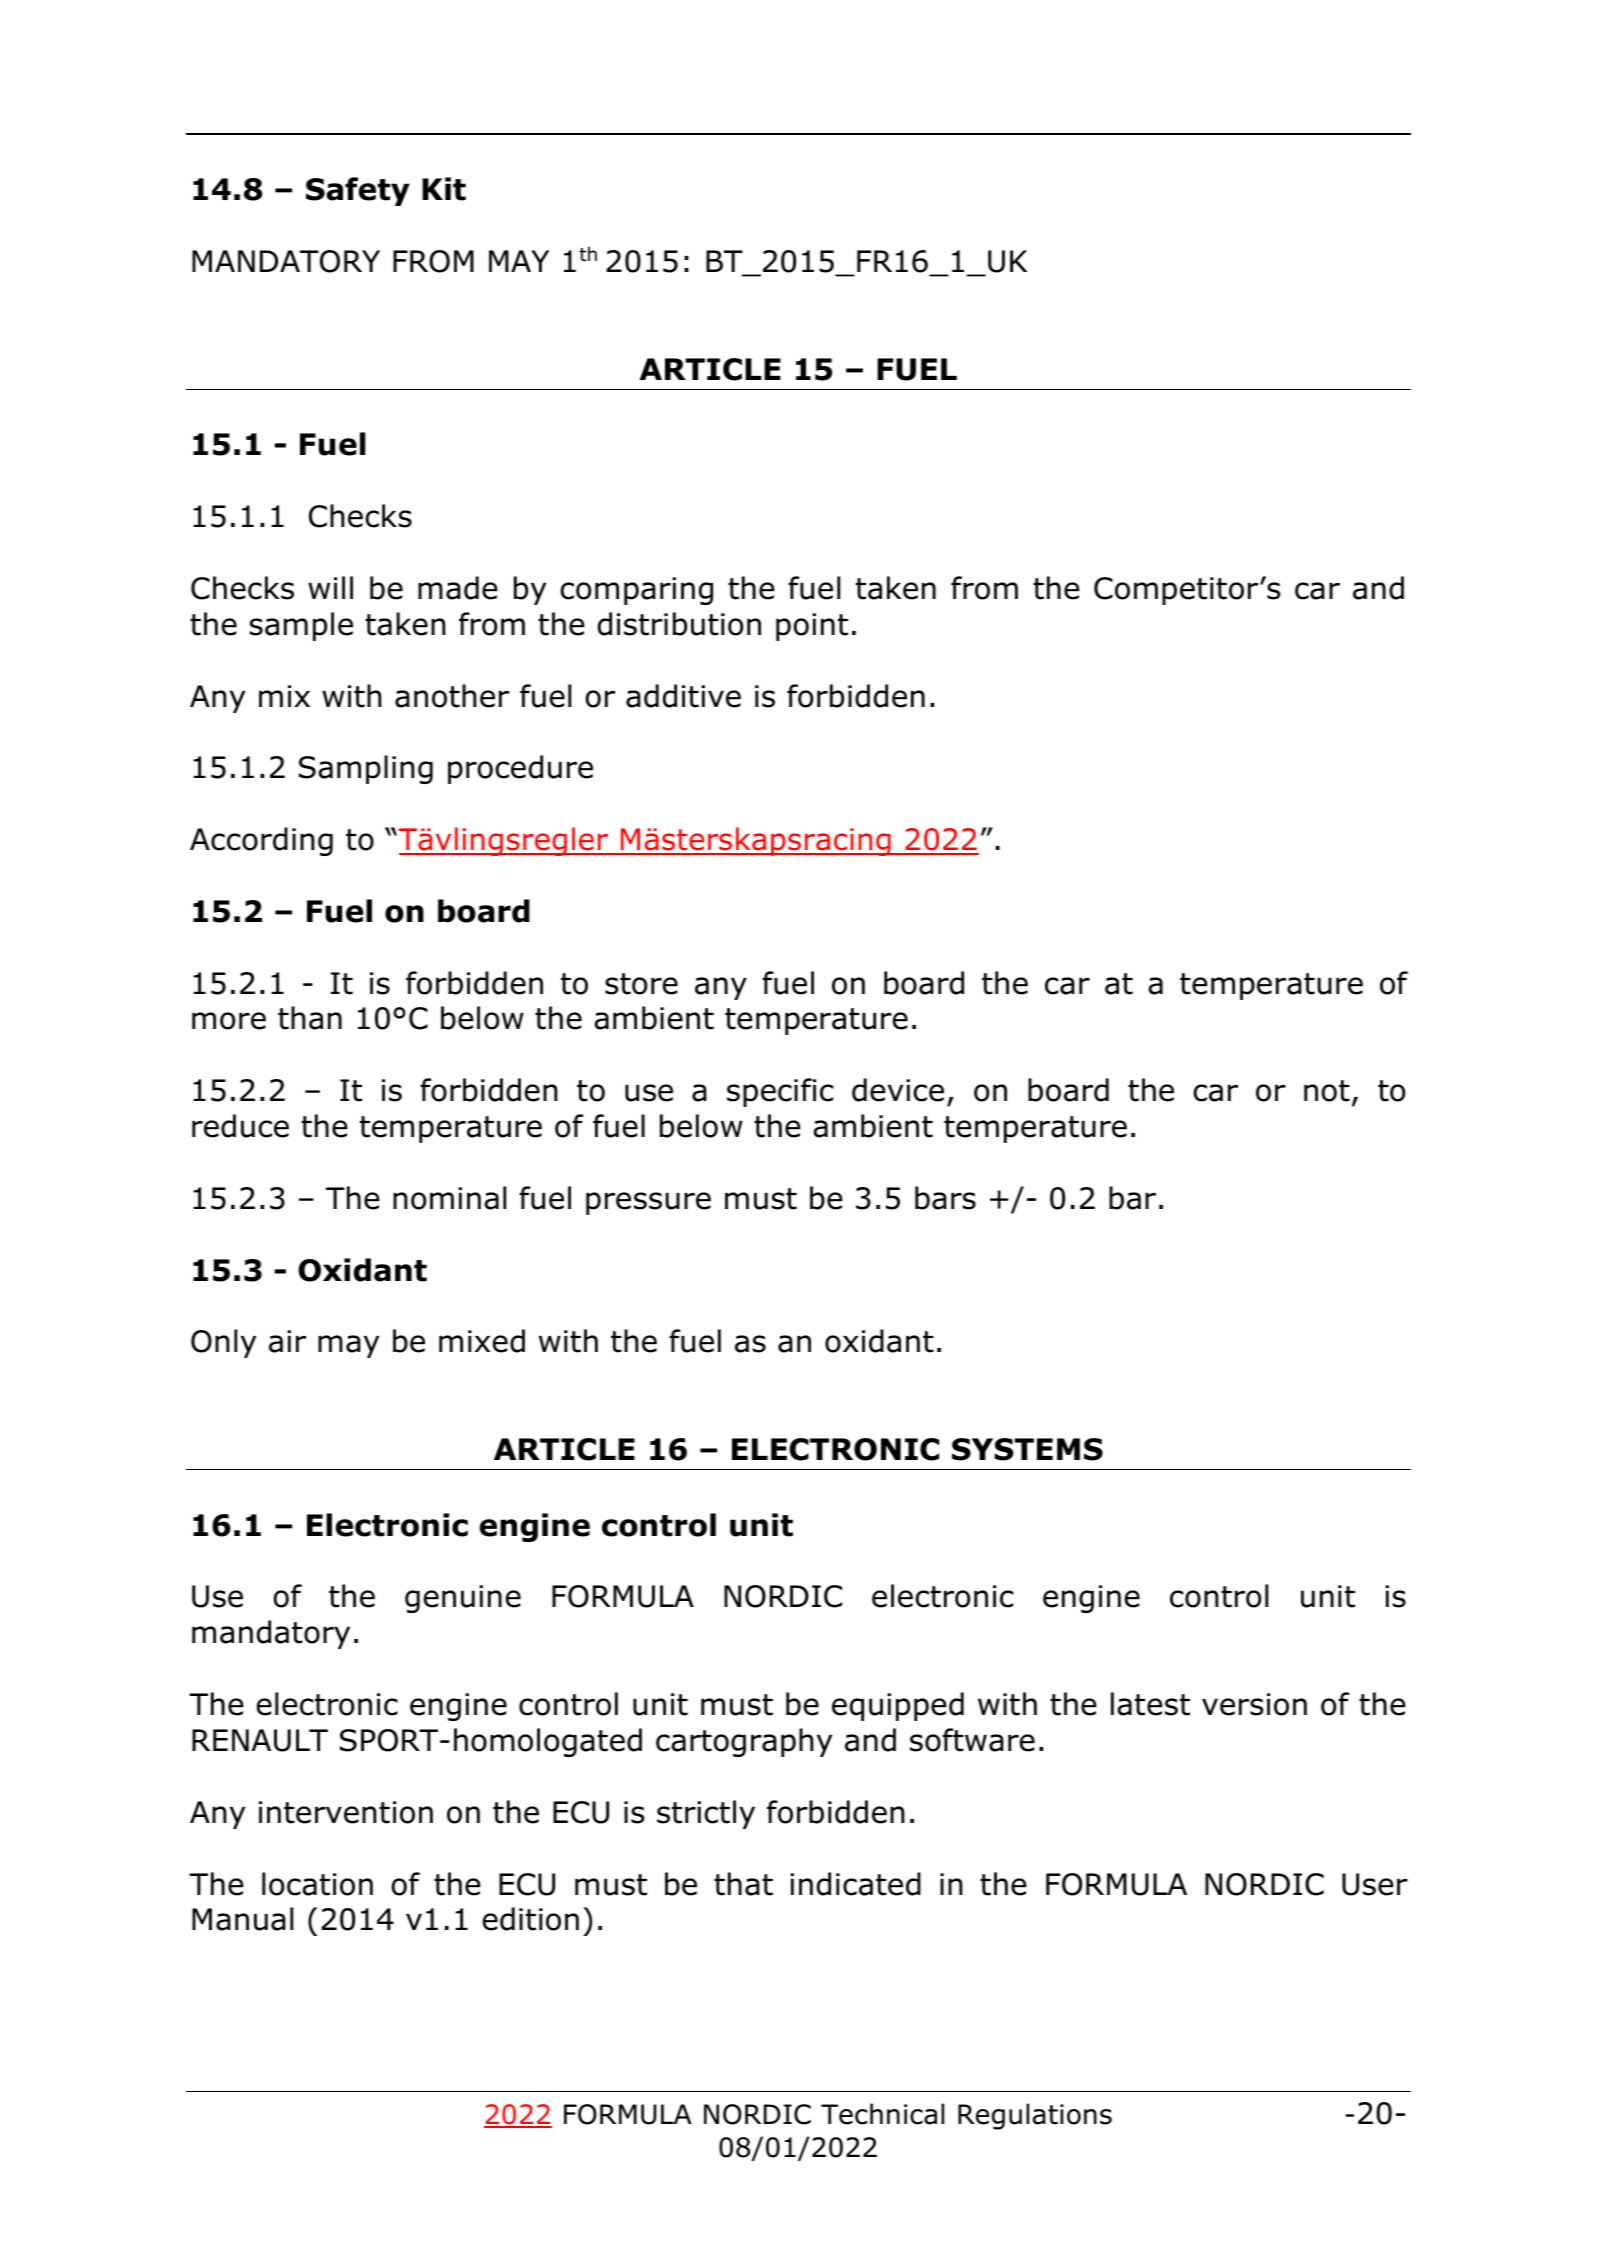 The image size is (1597, 2259). Describe the element at coordinates (812, 627) in the screenshot. I see `point` at that location.
